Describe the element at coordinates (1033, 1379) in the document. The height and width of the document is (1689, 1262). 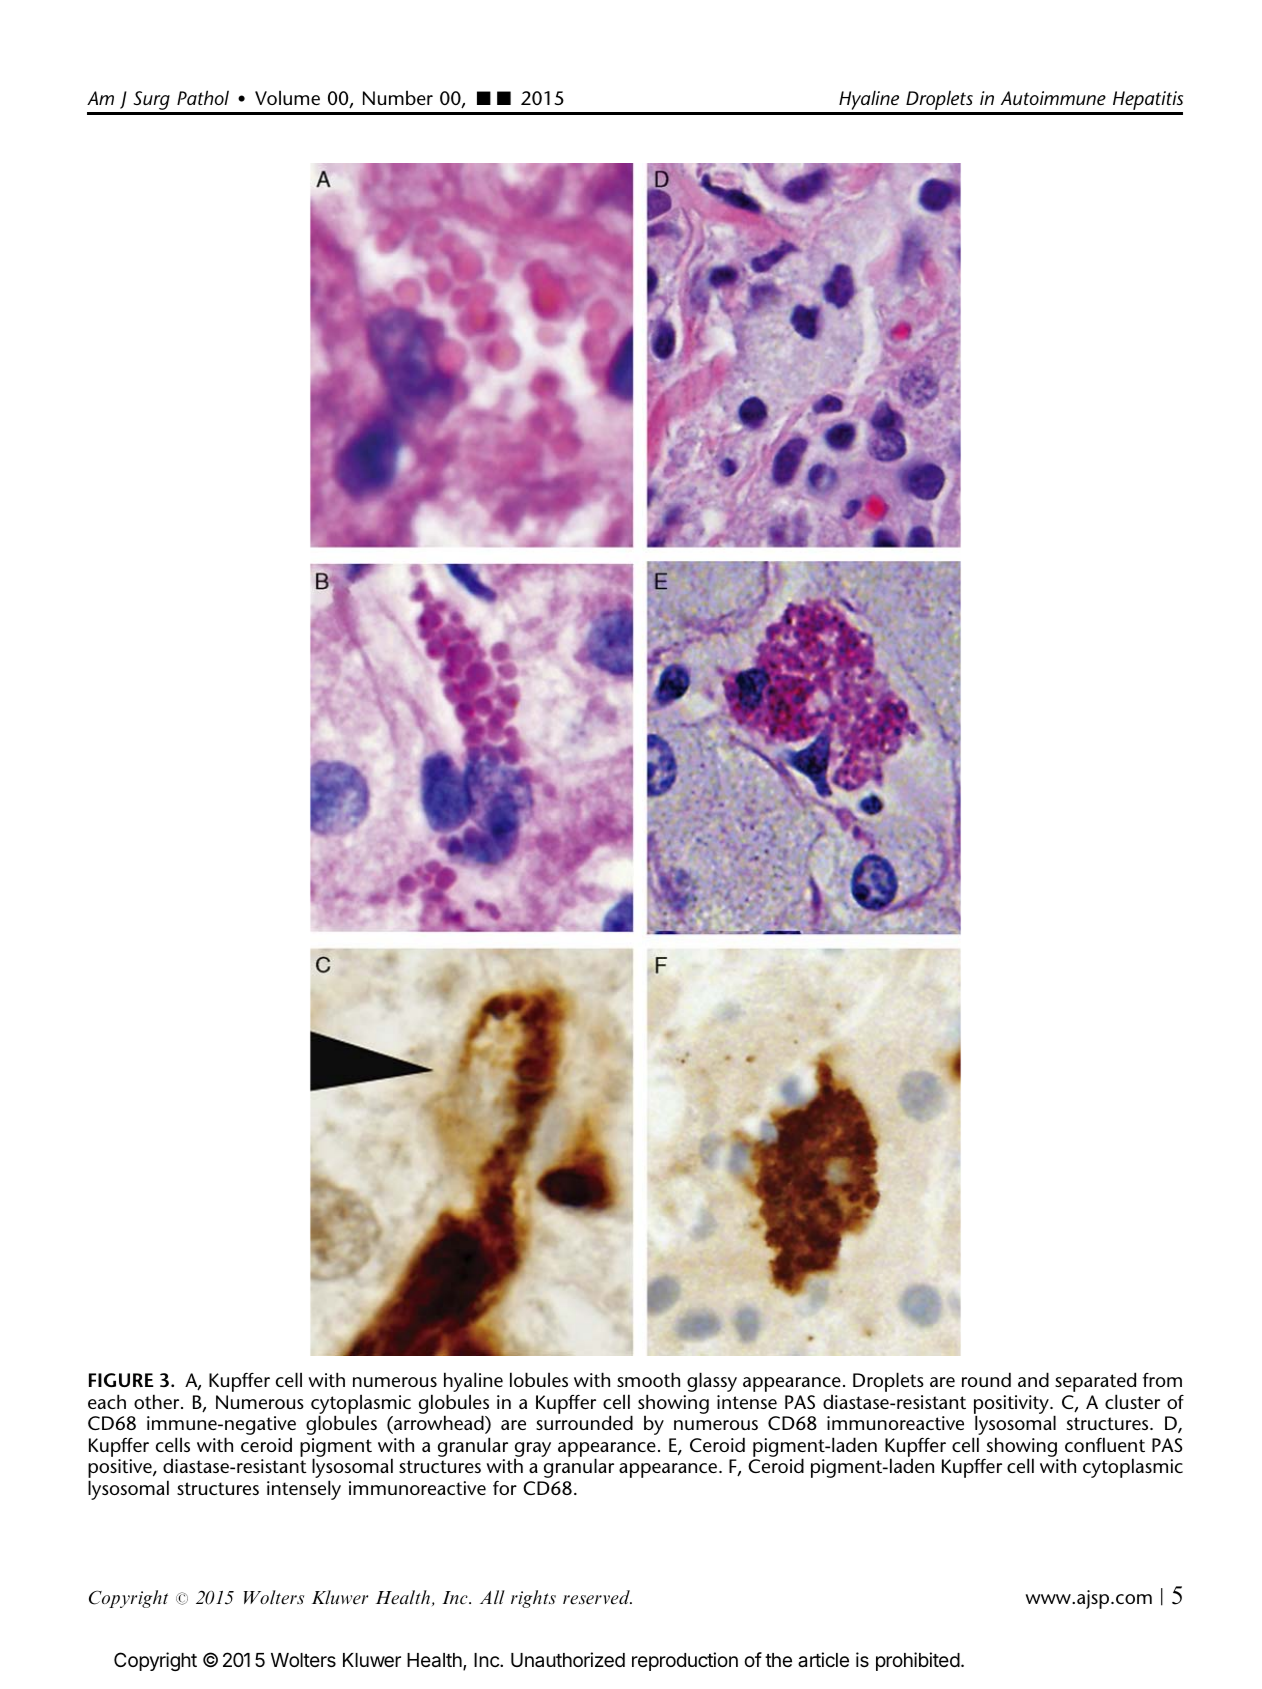
I see `and` at that location.
